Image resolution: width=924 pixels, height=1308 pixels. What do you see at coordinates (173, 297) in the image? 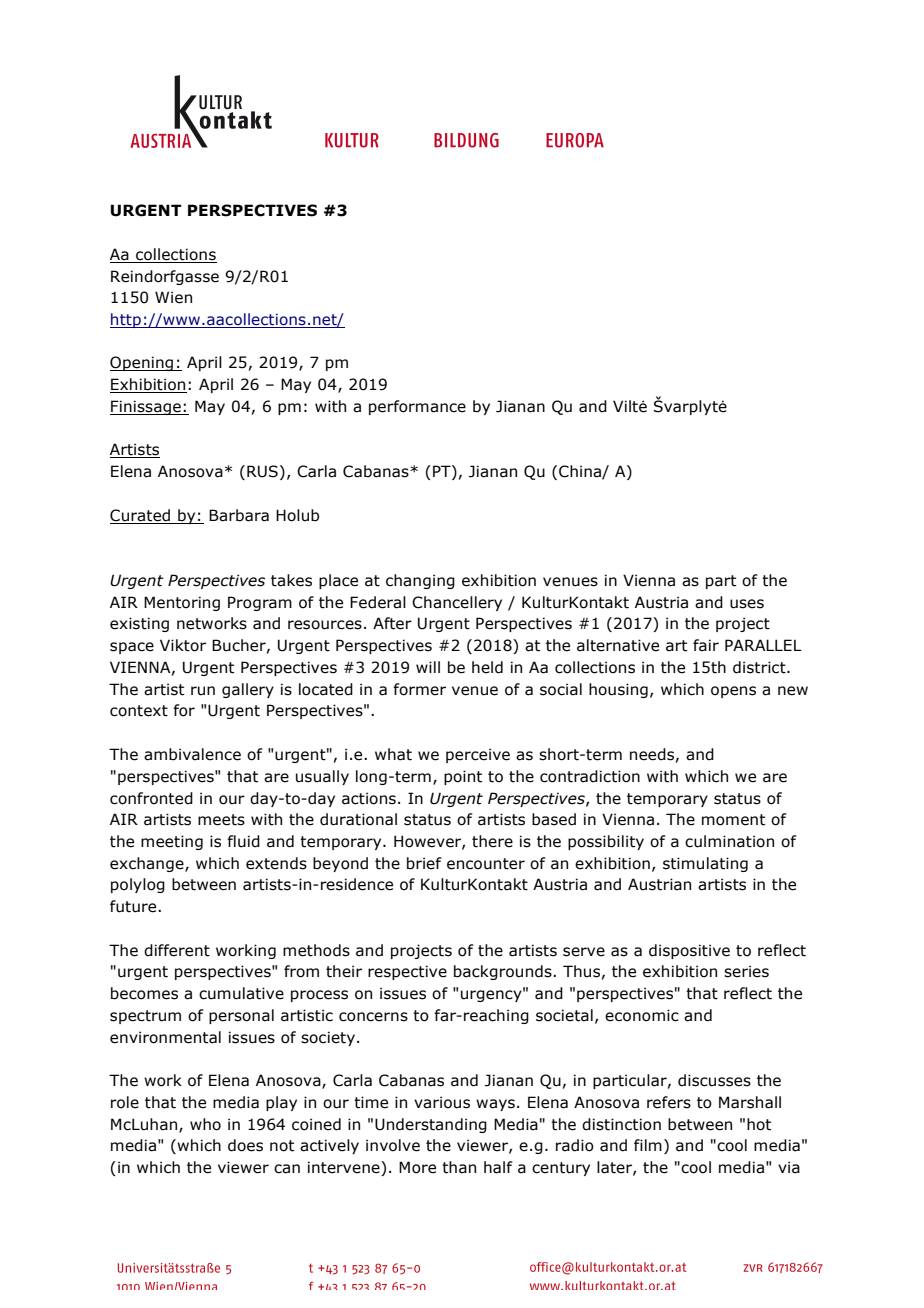
I see `Wien` at bounding box center [173, 297].
